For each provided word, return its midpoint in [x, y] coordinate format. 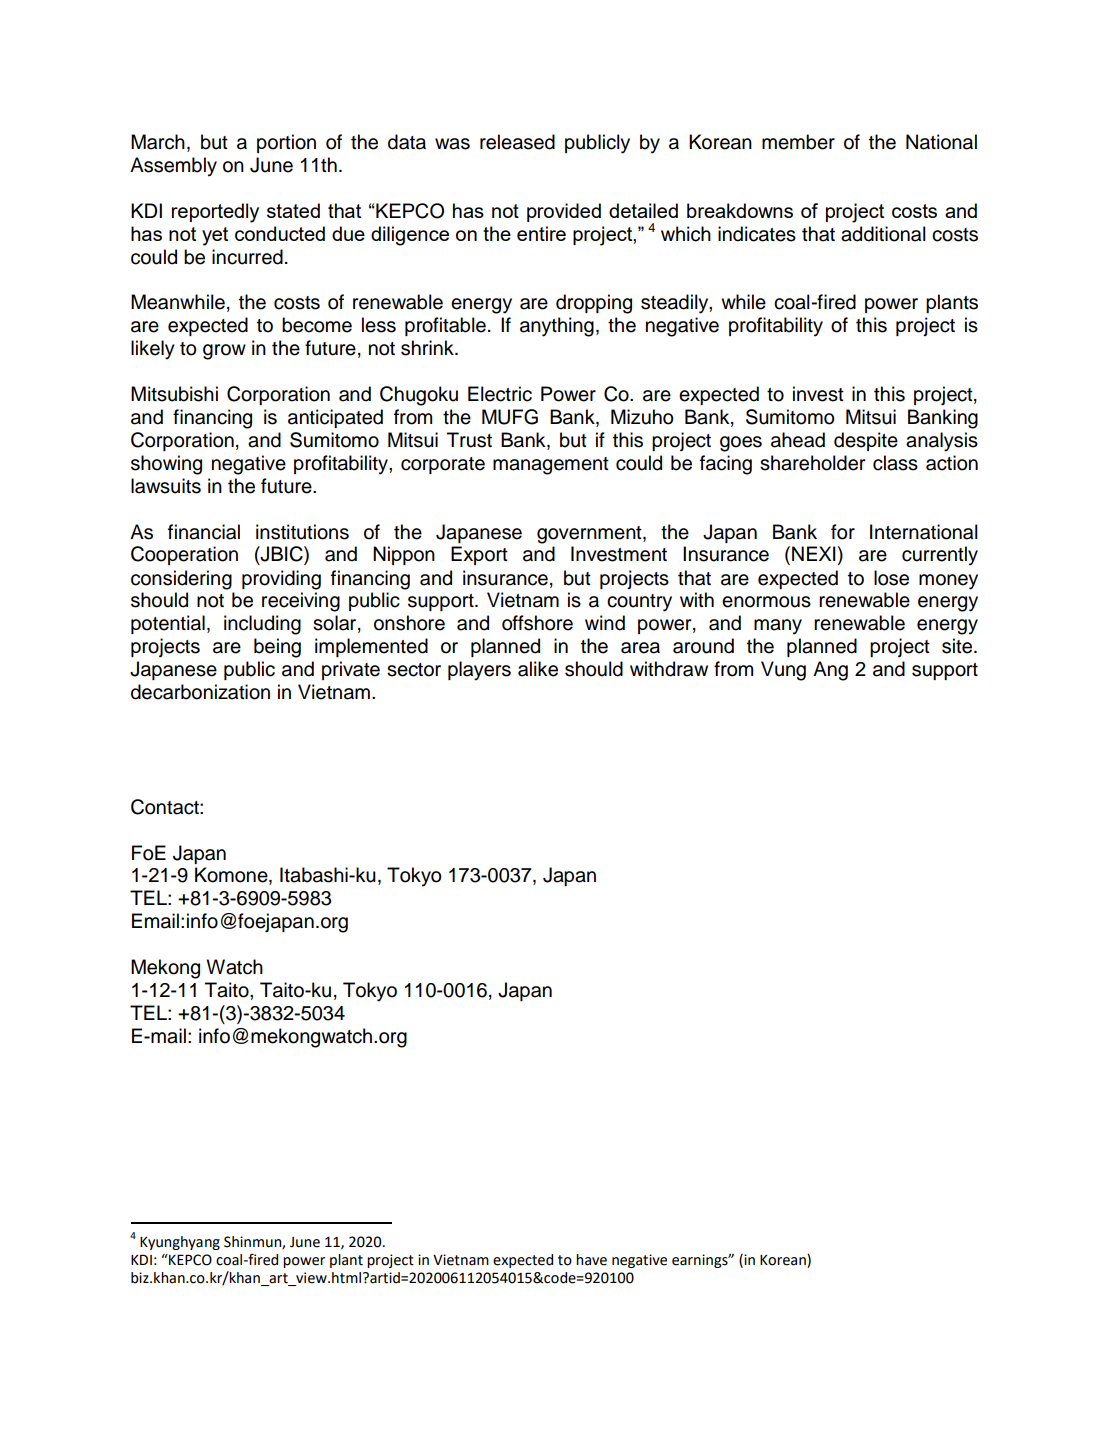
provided [564, 212]
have [591, 1260]
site [958, 646]
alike [538, 669]
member [798, 142]
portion [286, 143]
